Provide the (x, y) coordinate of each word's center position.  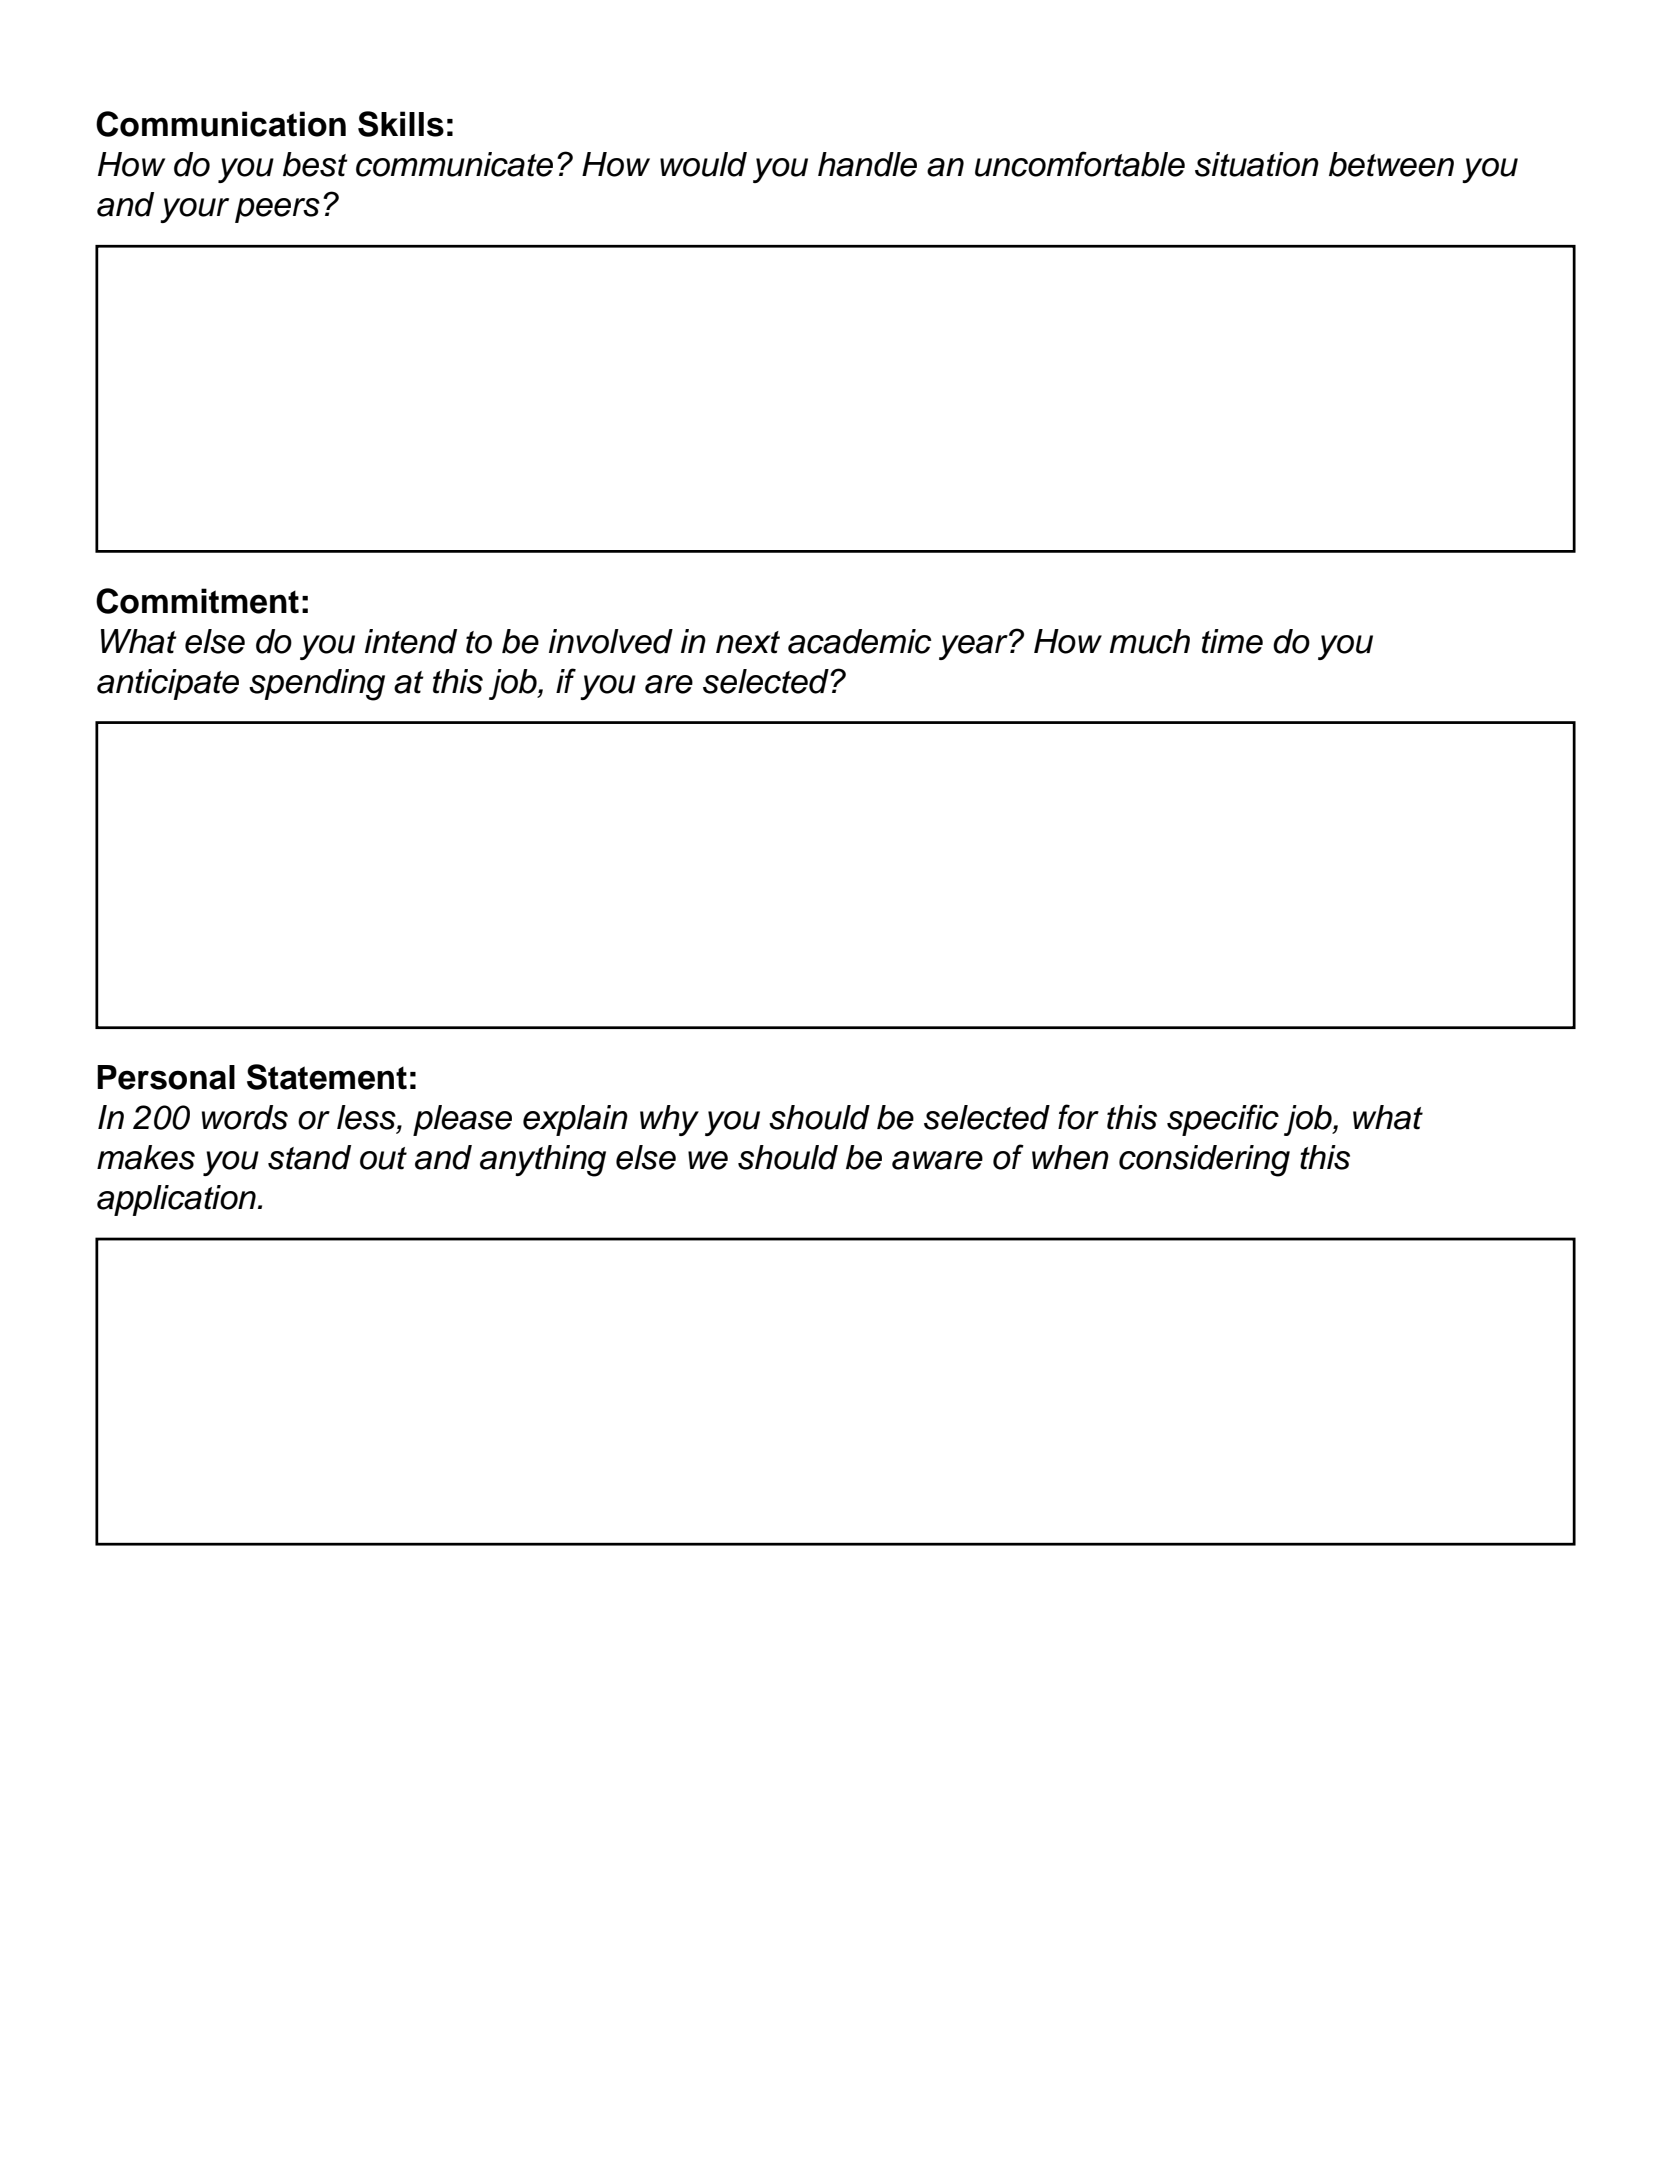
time (1232, 641)
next (748, 642)
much (1150, 641)
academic (860, 641)
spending (317, 685)
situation (1257, 164)
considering (1204, 1161)
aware (937, 1160)
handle (867, 164)
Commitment (197, 601)
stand (309, 1157)
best (315, 164)
